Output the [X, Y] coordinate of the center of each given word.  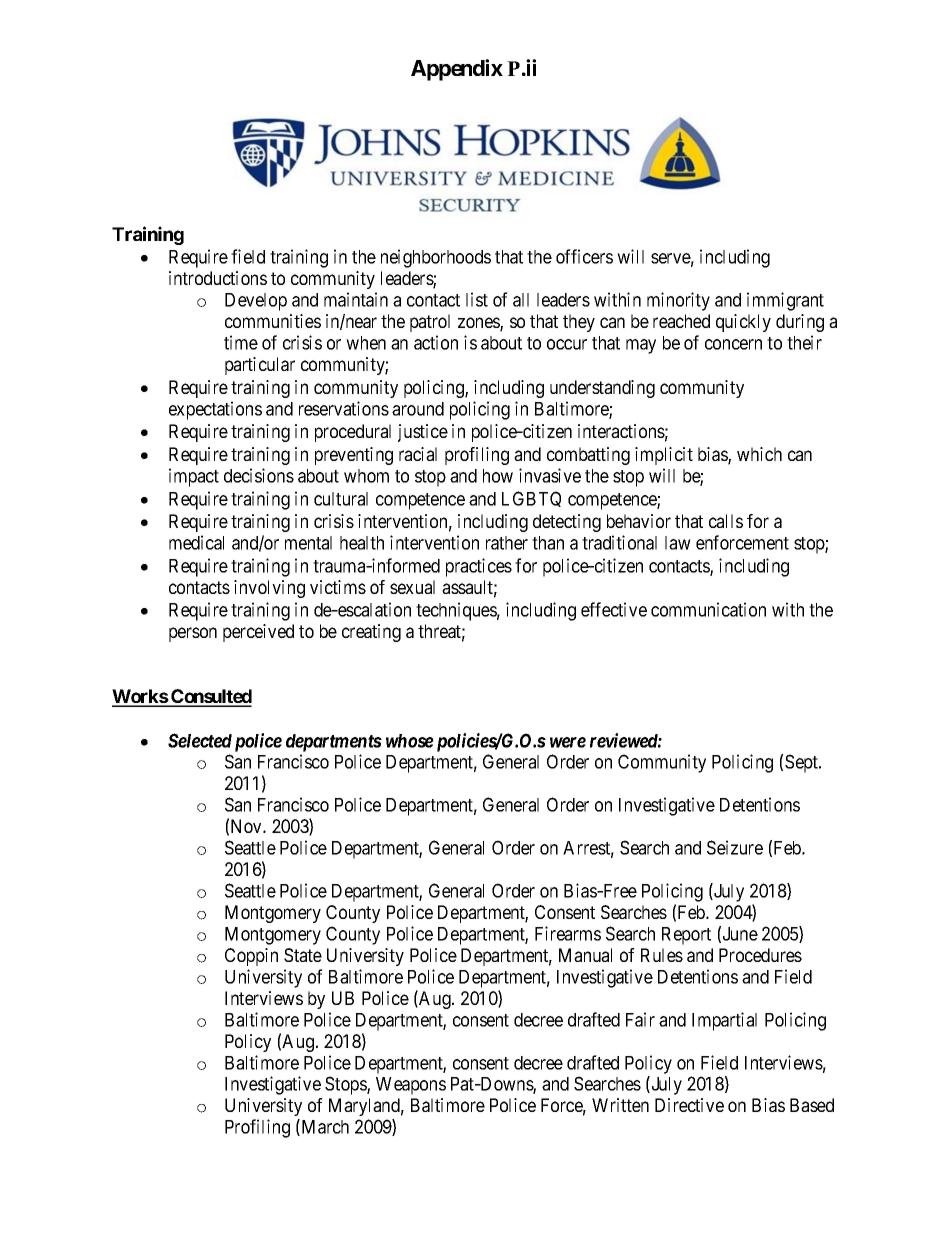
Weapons [411, 1086]
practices [479, 567]
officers [584, 256]
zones [479, 324]
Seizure [735, 847]
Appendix [457, 70]
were [568, 742]
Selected [200, 740]
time [241, 342]
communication [708, 609]
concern [733, 344]
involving [269, 589]
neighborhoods [436, 258]
